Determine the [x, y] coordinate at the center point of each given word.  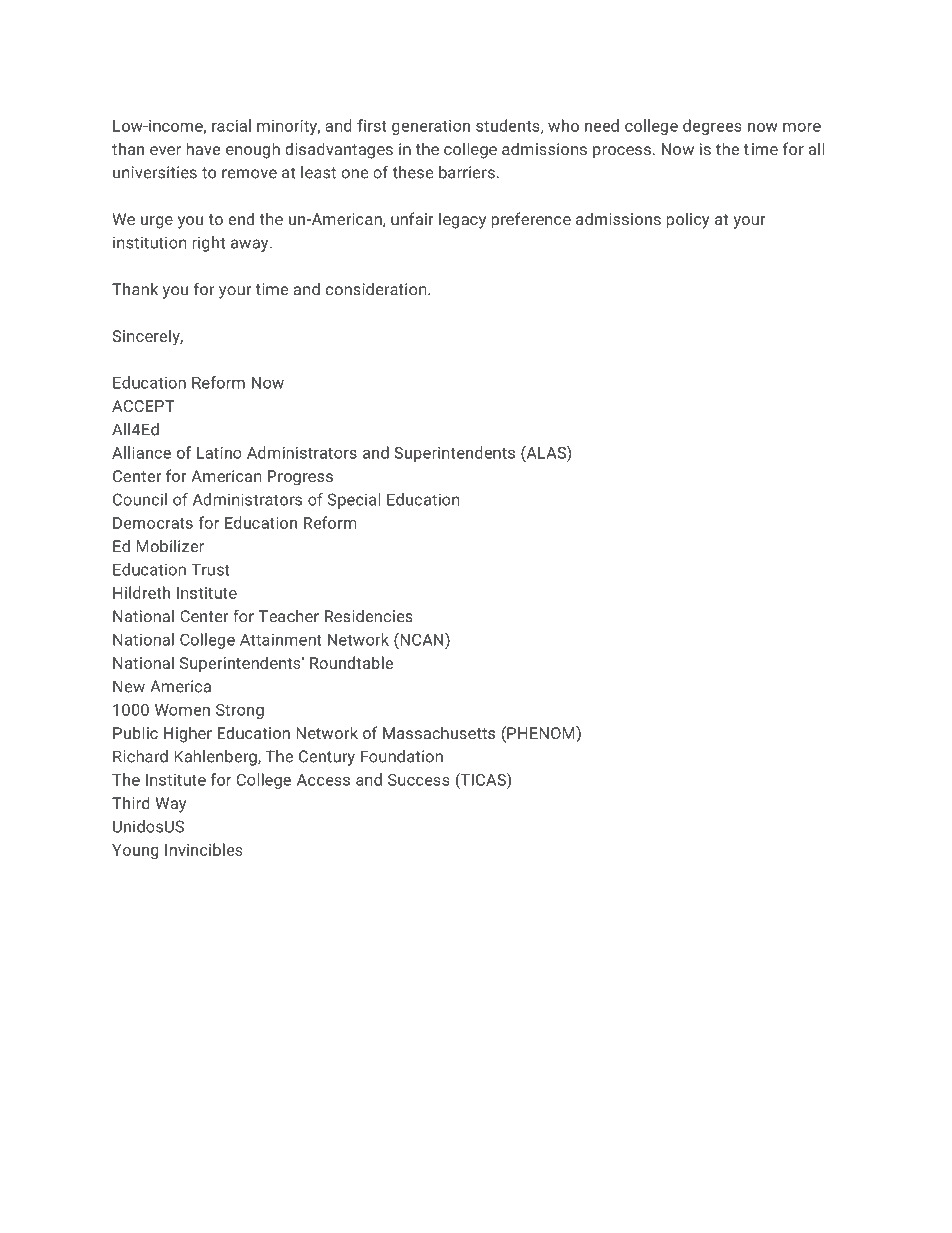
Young [135, 851]
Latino [219, 453]
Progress [300, 478]
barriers [468, 172]
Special [354, 501]
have [203, 148]
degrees [712, 127]
